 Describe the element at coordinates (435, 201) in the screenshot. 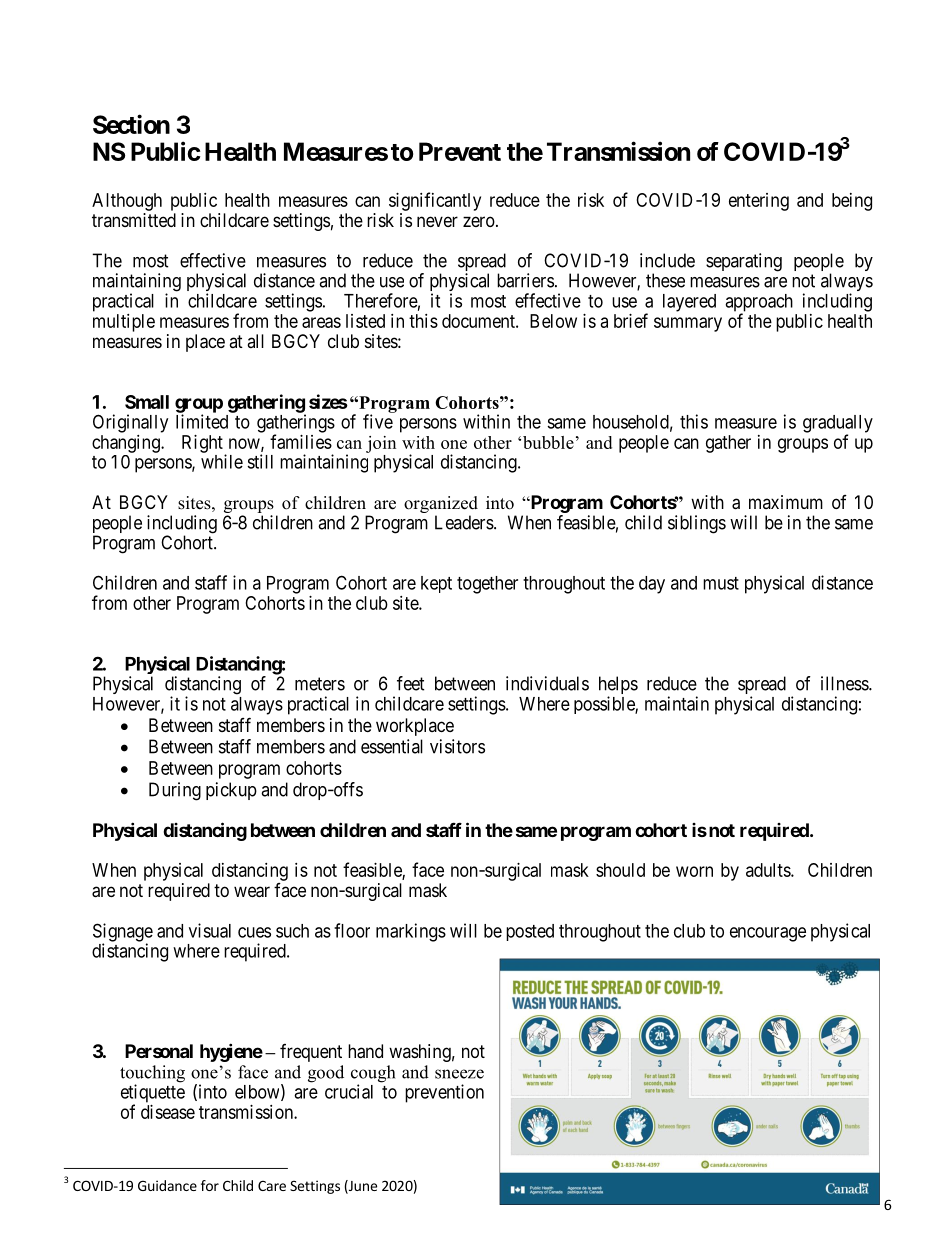

I see `significantly` at that location.
